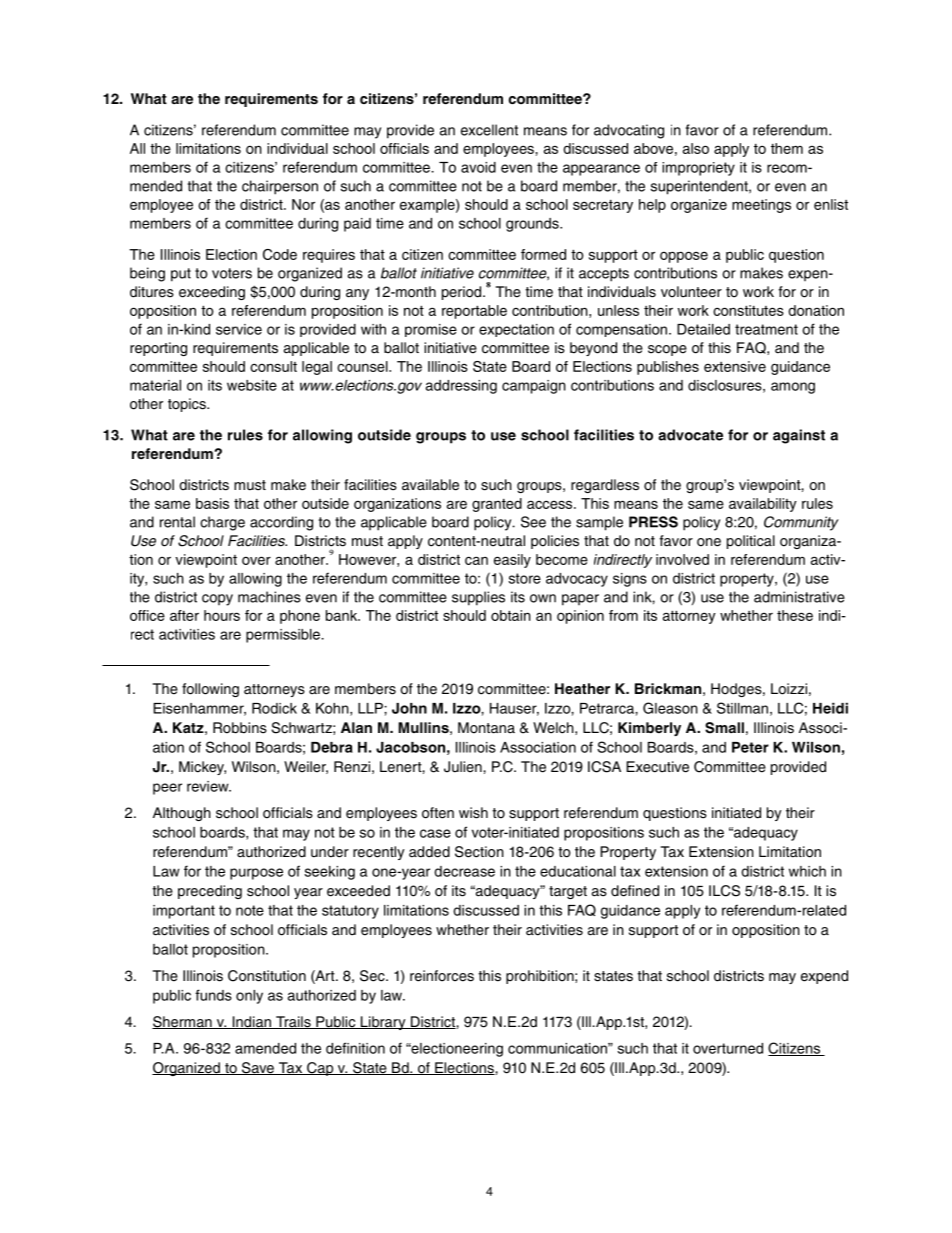 The height and width of the document is (1233, 952). I want to click on purpose, so click(256, 874).
